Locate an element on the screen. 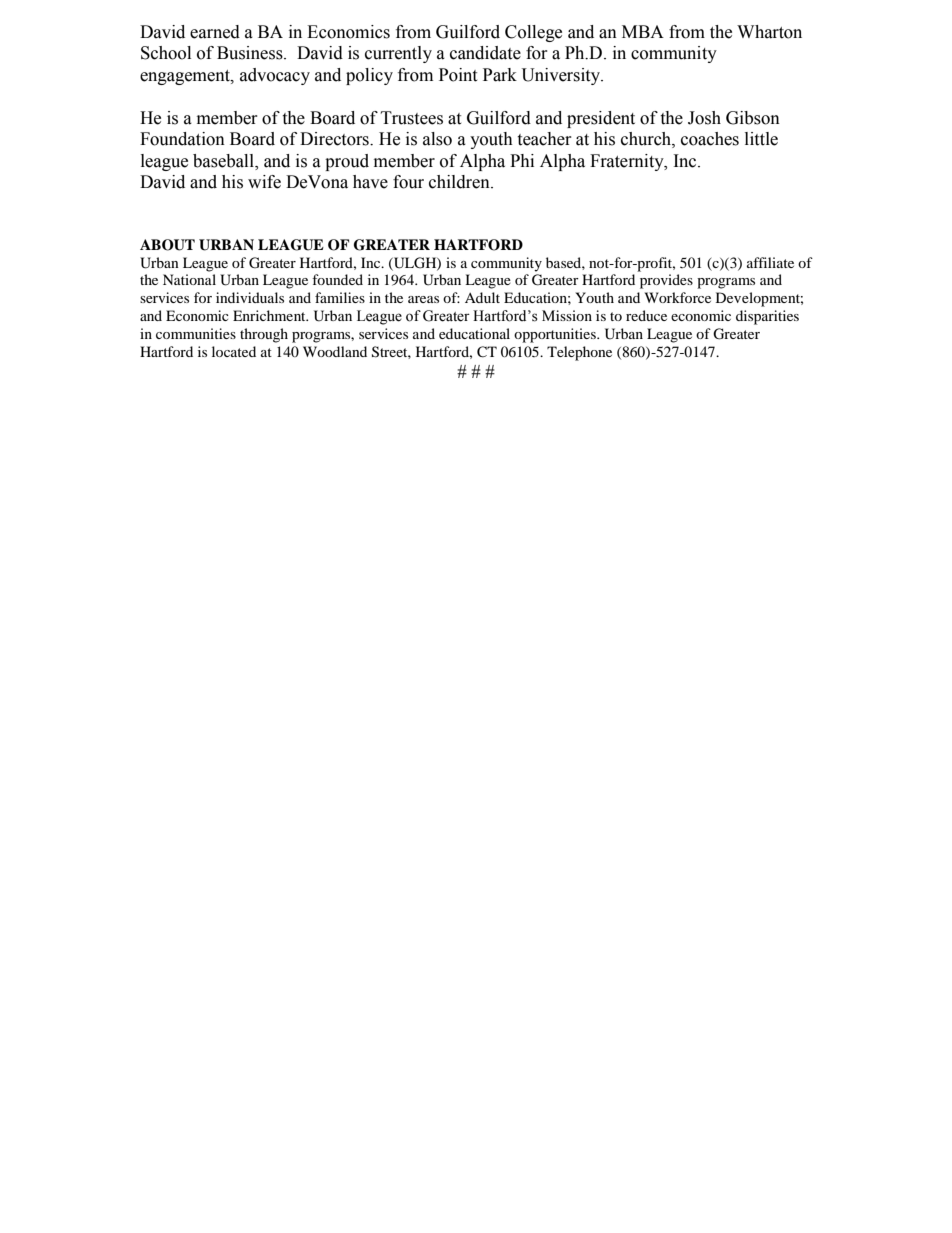 The width and height of the screenshot is (952, 1233). opportunities is located at coordinates (556, 335).
